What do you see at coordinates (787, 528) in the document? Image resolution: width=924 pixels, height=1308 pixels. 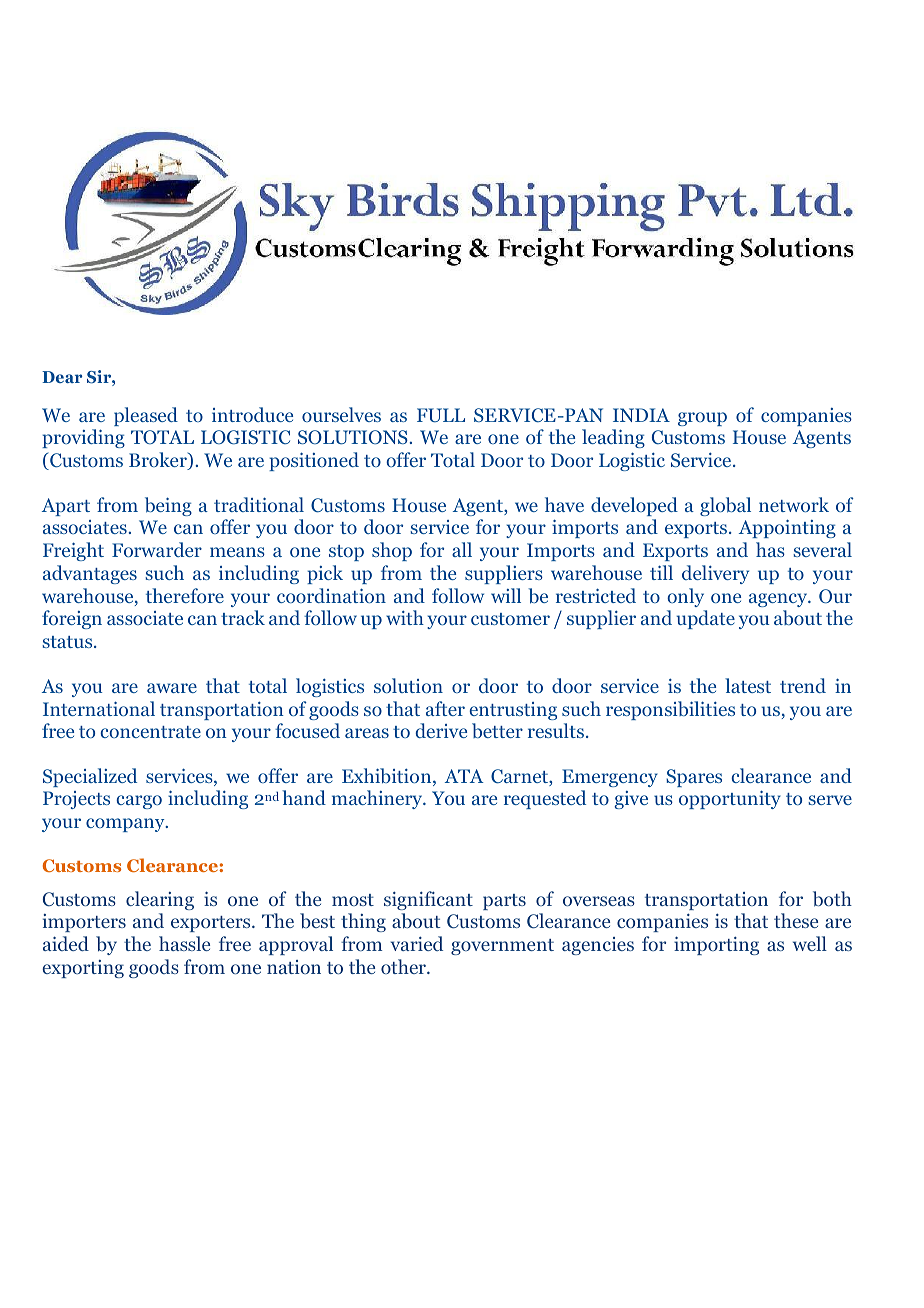 I see `Appointing` at bounding box center [787, 528].
